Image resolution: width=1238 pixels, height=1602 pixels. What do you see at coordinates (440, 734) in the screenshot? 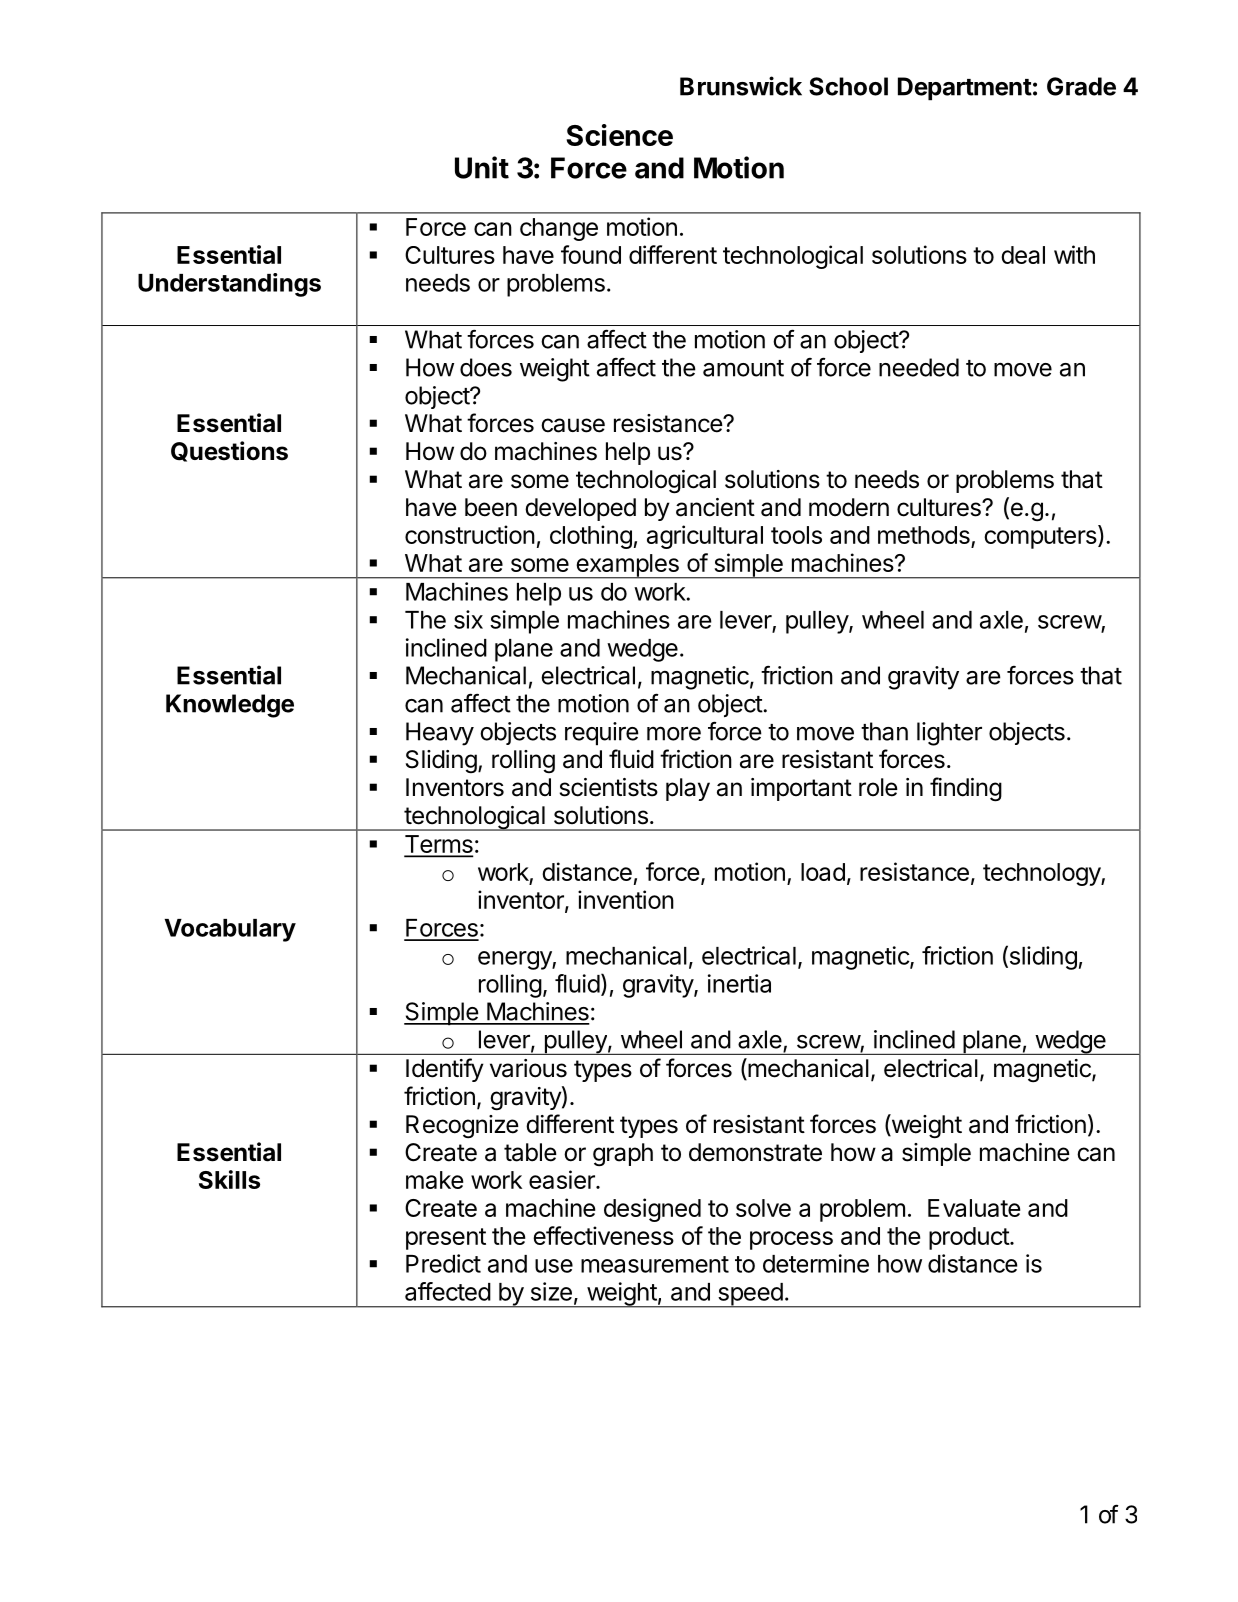
I see `Heavy` at bounding box center [440, 734].
